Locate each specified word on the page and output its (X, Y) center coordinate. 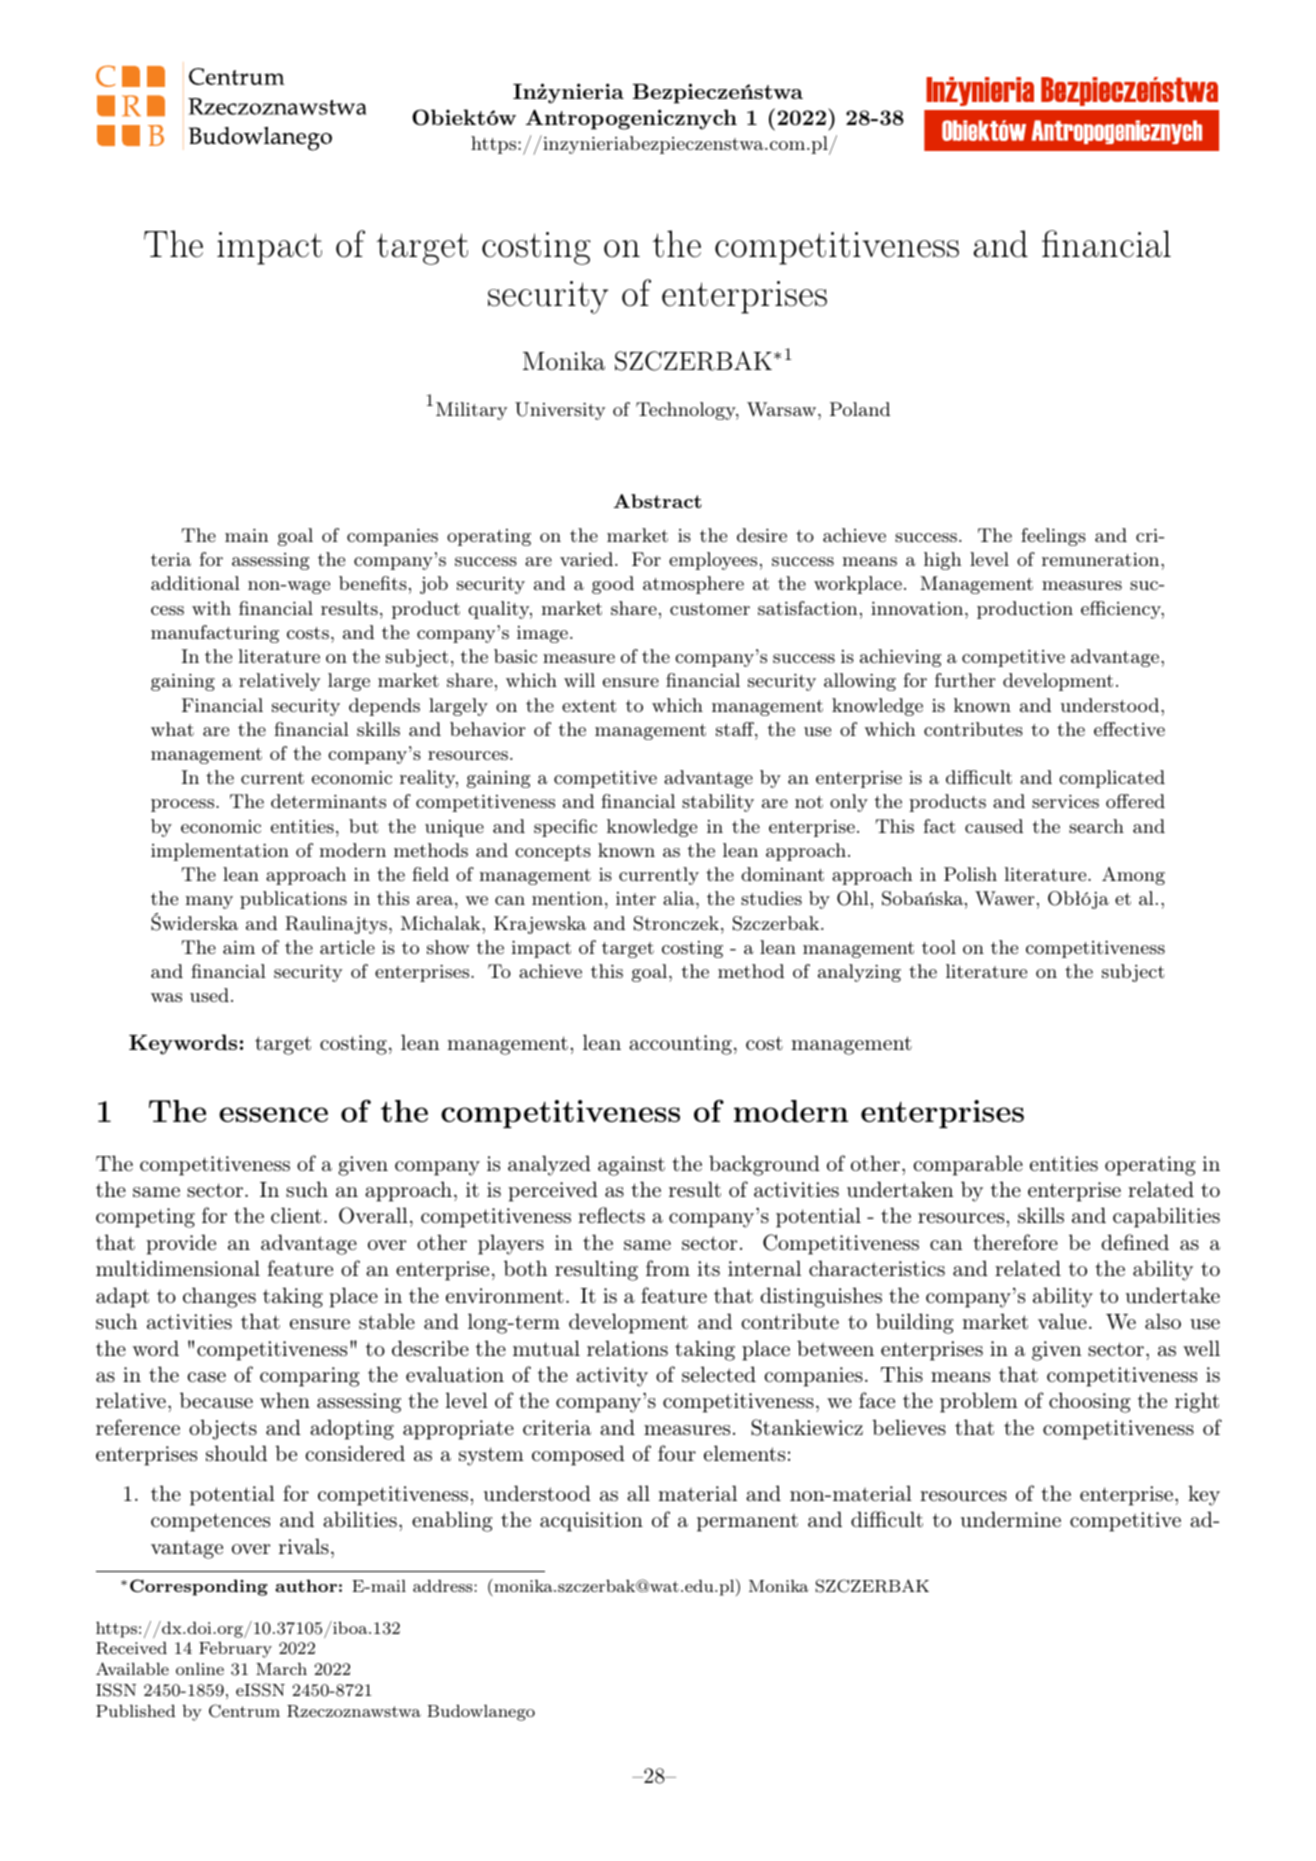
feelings (1053, 537)
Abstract (658, 501)
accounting (680, 1045)
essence (273, 1114)
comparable (968, 1165)
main (247, 535)
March (281, 1669)
